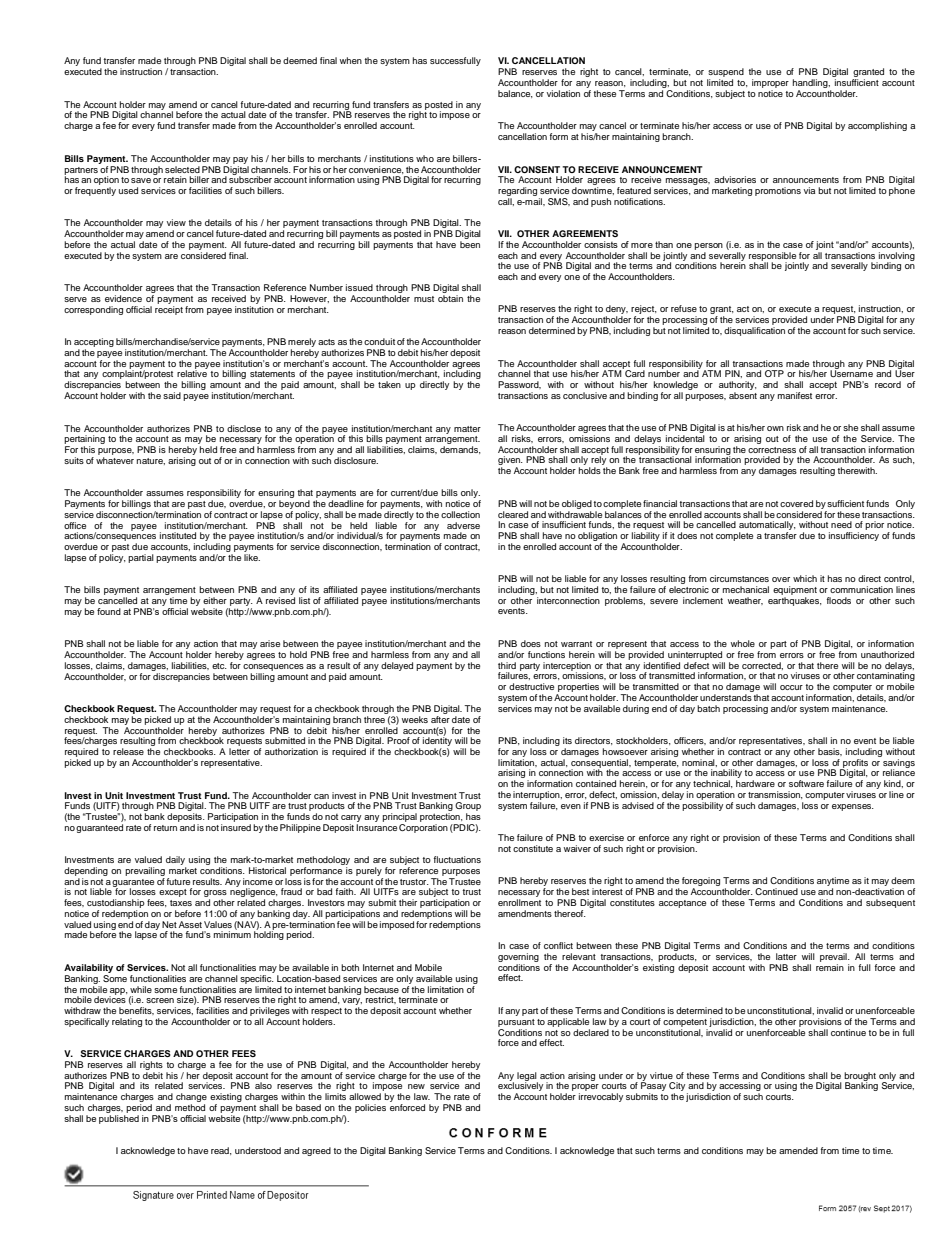 The image size is (952, 1233). What do you see at coordinates (215, 600) in the screenshot?
I see `either` at bounding box center [215, 600].
